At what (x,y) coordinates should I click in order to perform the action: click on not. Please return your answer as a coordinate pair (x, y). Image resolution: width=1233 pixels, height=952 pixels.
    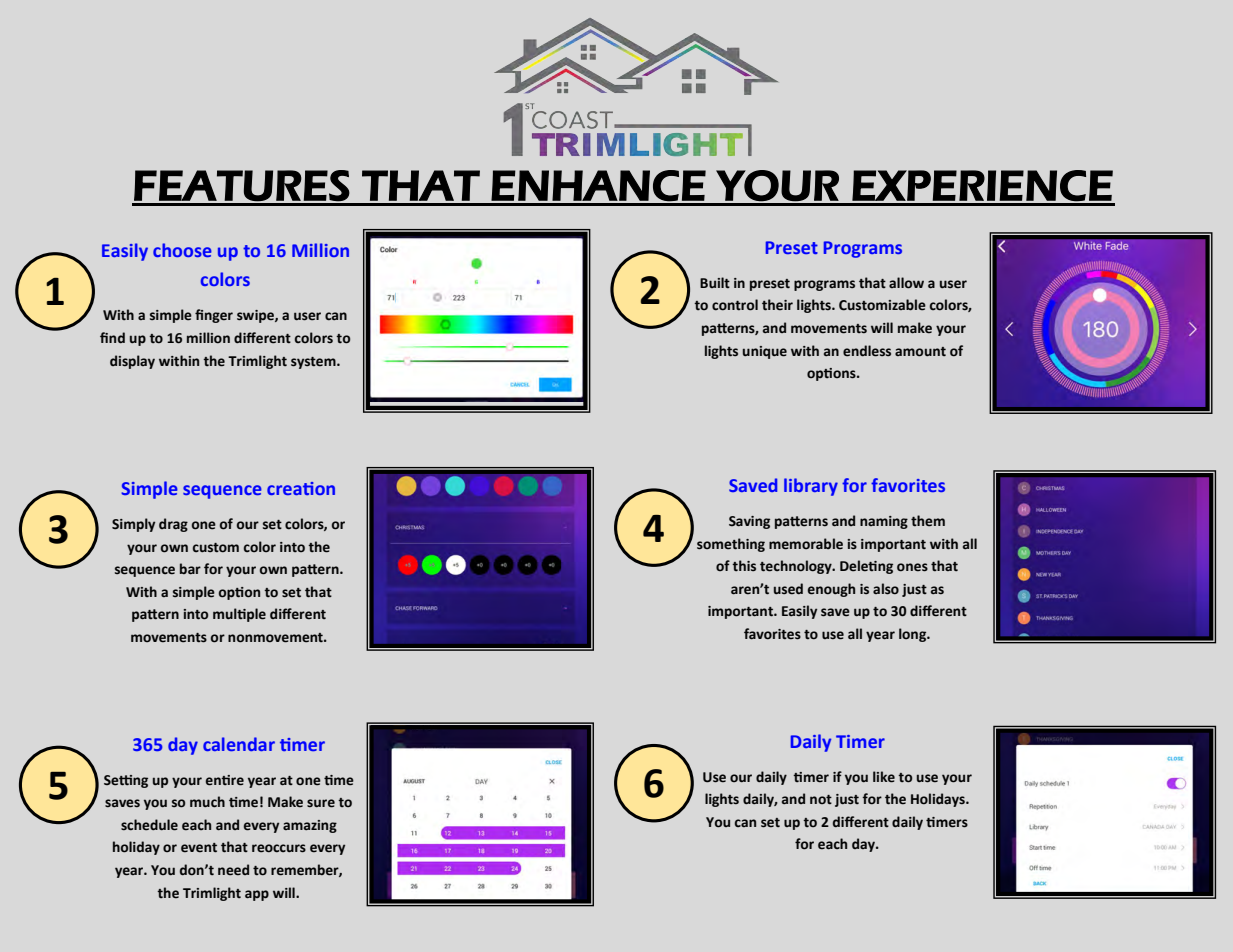
    Looking at the image, I should click on (821, 799).
